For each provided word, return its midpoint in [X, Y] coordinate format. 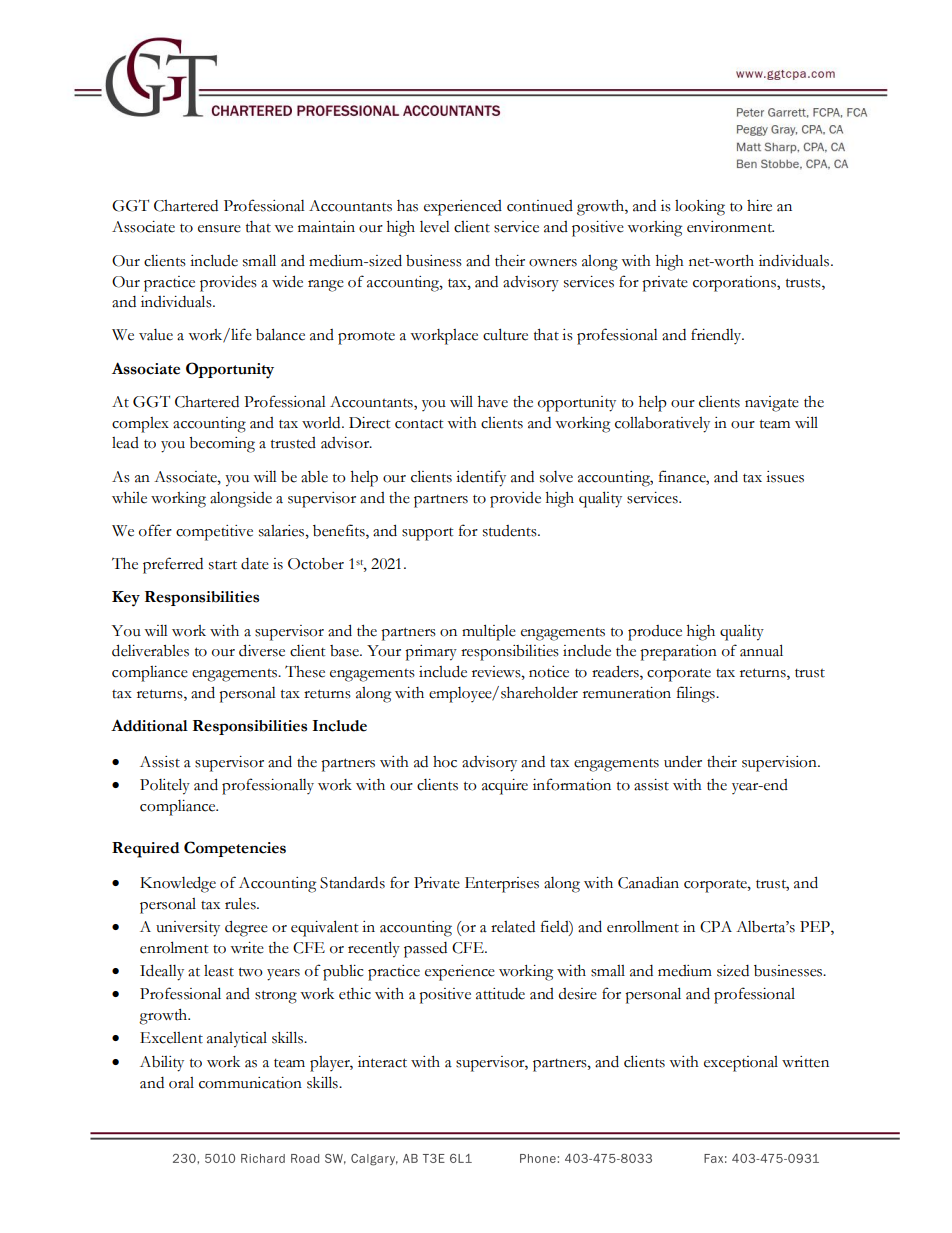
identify [481, 478]
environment [730, 227]
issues [785, 477]
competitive [214, 533]
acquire [505, 787]
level [435, 227]
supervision [780, 764]
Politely [165, 786]
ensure [219, 229]
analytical [237, 1040]
